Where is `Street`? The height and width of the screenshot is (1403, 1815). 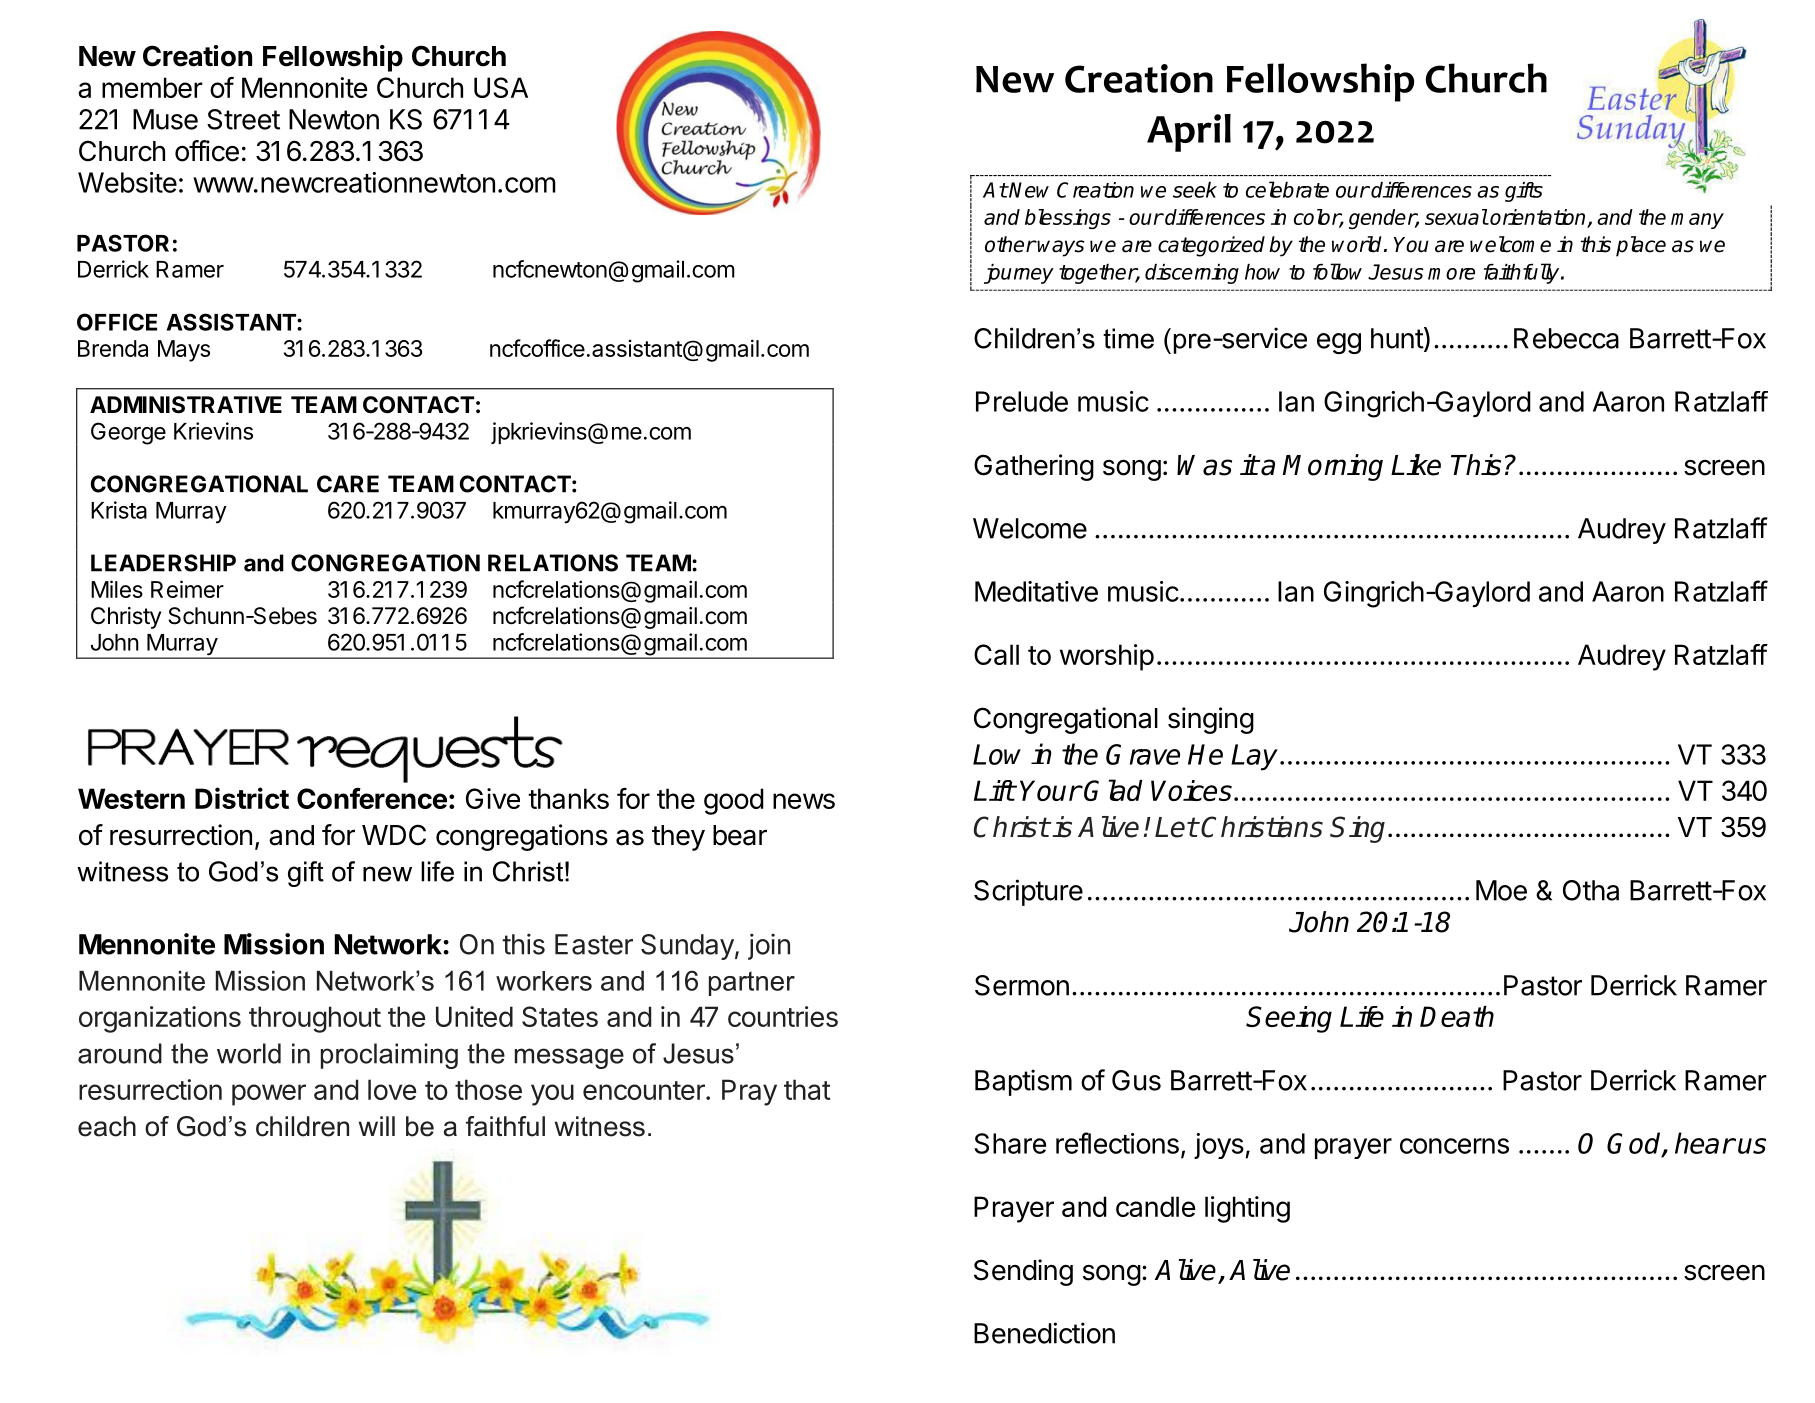 Street is located at coordinates (243, 119).
